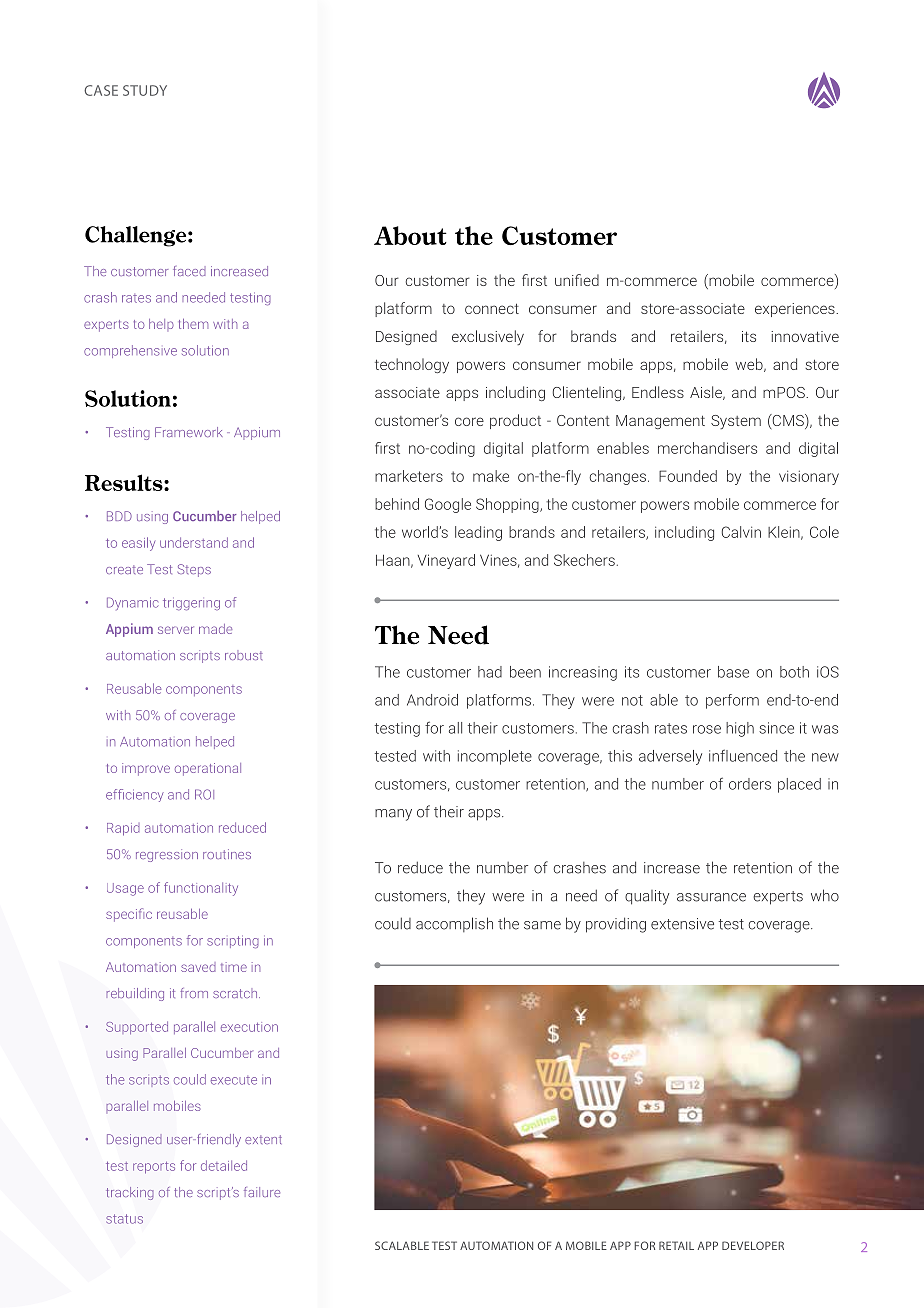  Describe the element at coordinates (129, 1193) in the image. I see `tracking` at that location.
